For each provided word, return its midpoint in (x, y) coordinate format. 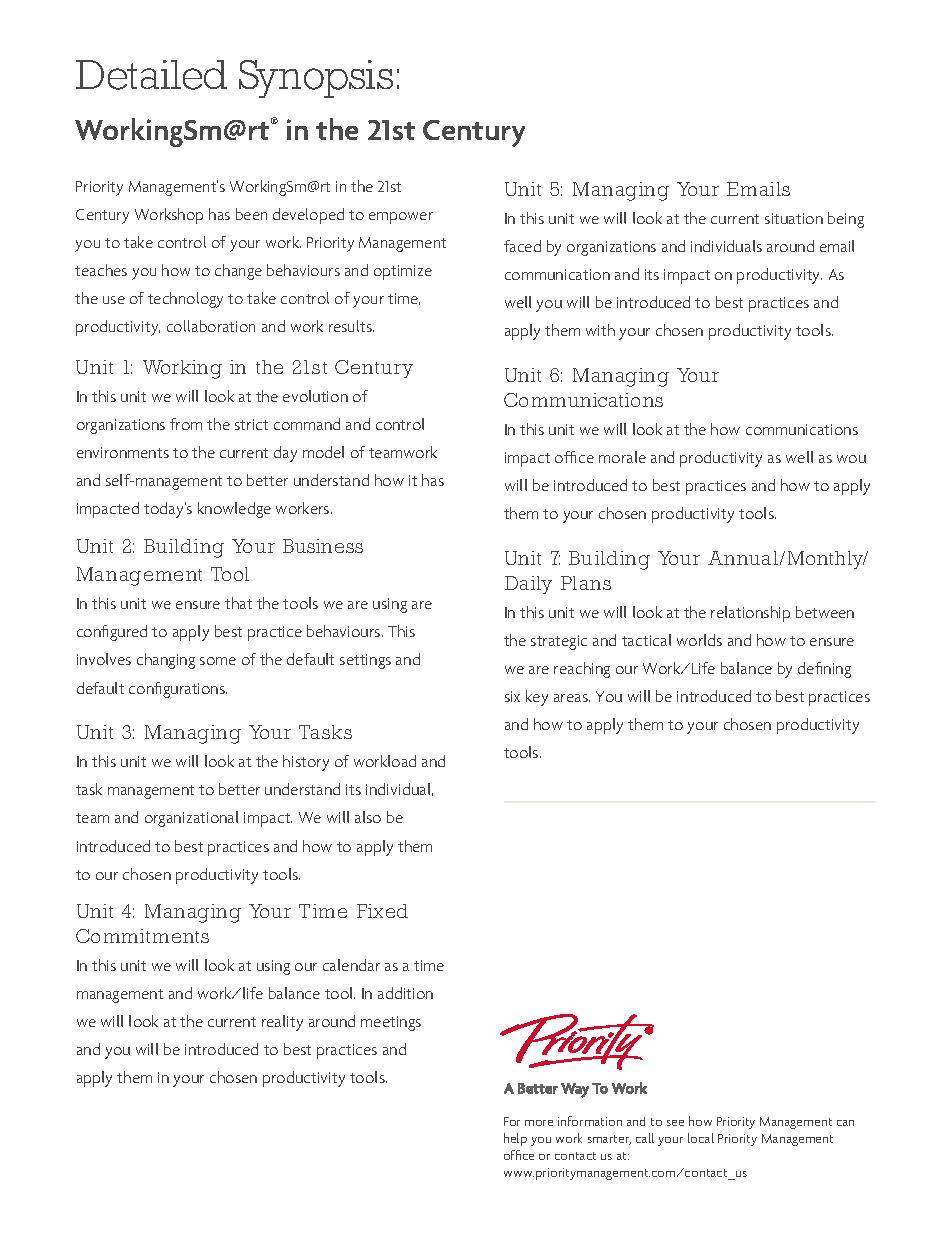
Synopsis (316, 79)
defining (824, 670)
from (186, 424)
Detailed (151, 75)
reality (282, 1023)
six (512, 696)
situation (794, 218)
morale (622, 457)
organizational (191, 819)
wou (851, 459)
